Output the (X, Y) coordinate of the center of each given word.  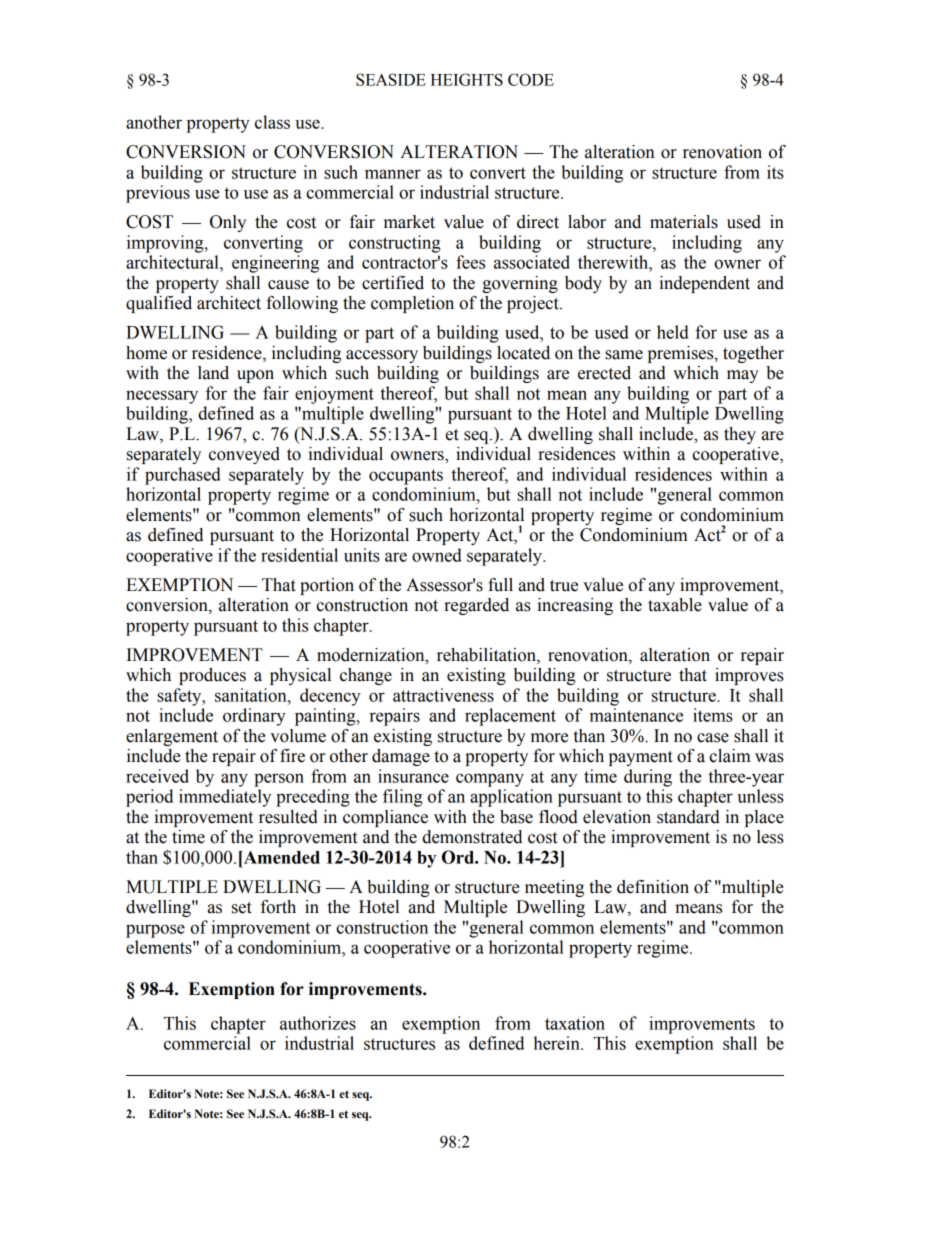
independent (704, 284)
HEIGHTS (467, 79)
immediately (225, 798)
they (740, 435)
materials (684, 222)
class (272, 122)
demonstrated (472, 837)
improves (749, 676)
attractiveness (443, 695)
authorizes (318, 1023)
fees (470, 262)
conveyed (244, 455)
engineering (275, 264)
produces (212, 676)
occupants (406, 477)
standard (688, 817)
